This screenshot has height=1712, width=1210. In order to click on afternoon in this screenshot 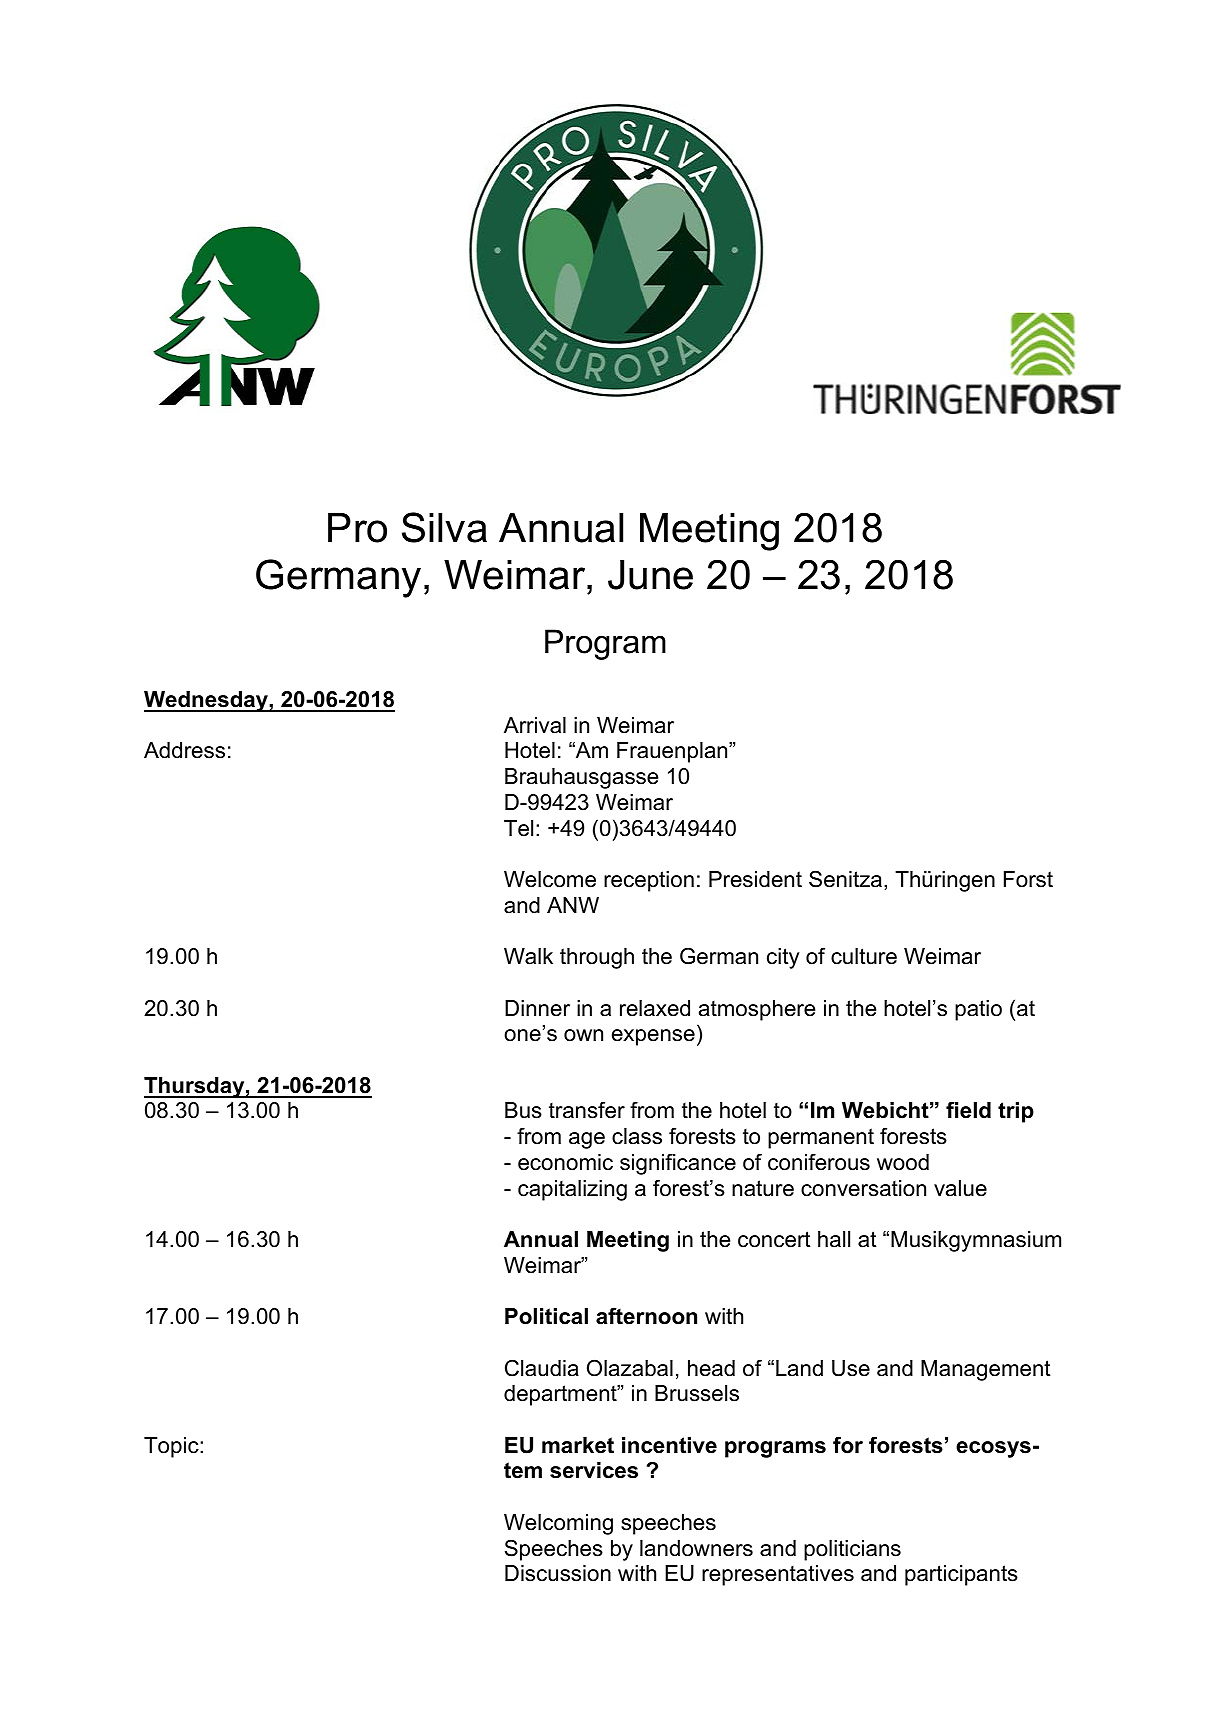, I will do `click(646, 1316)`.
